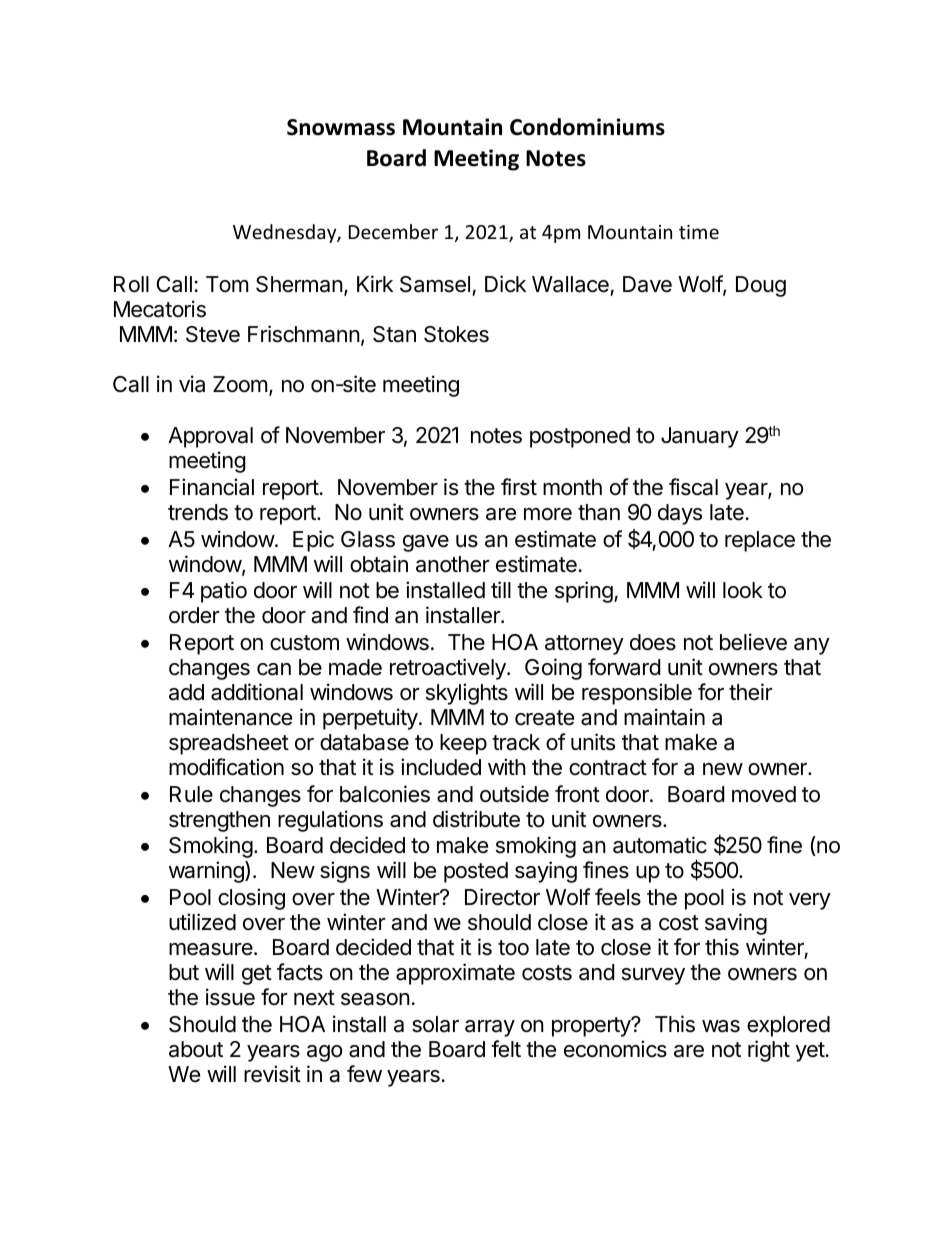 This page has width=952, height=1233. What do you see at coordinates (476, 872) in the page?
I see `posted` at bounding box center [476, 872].
